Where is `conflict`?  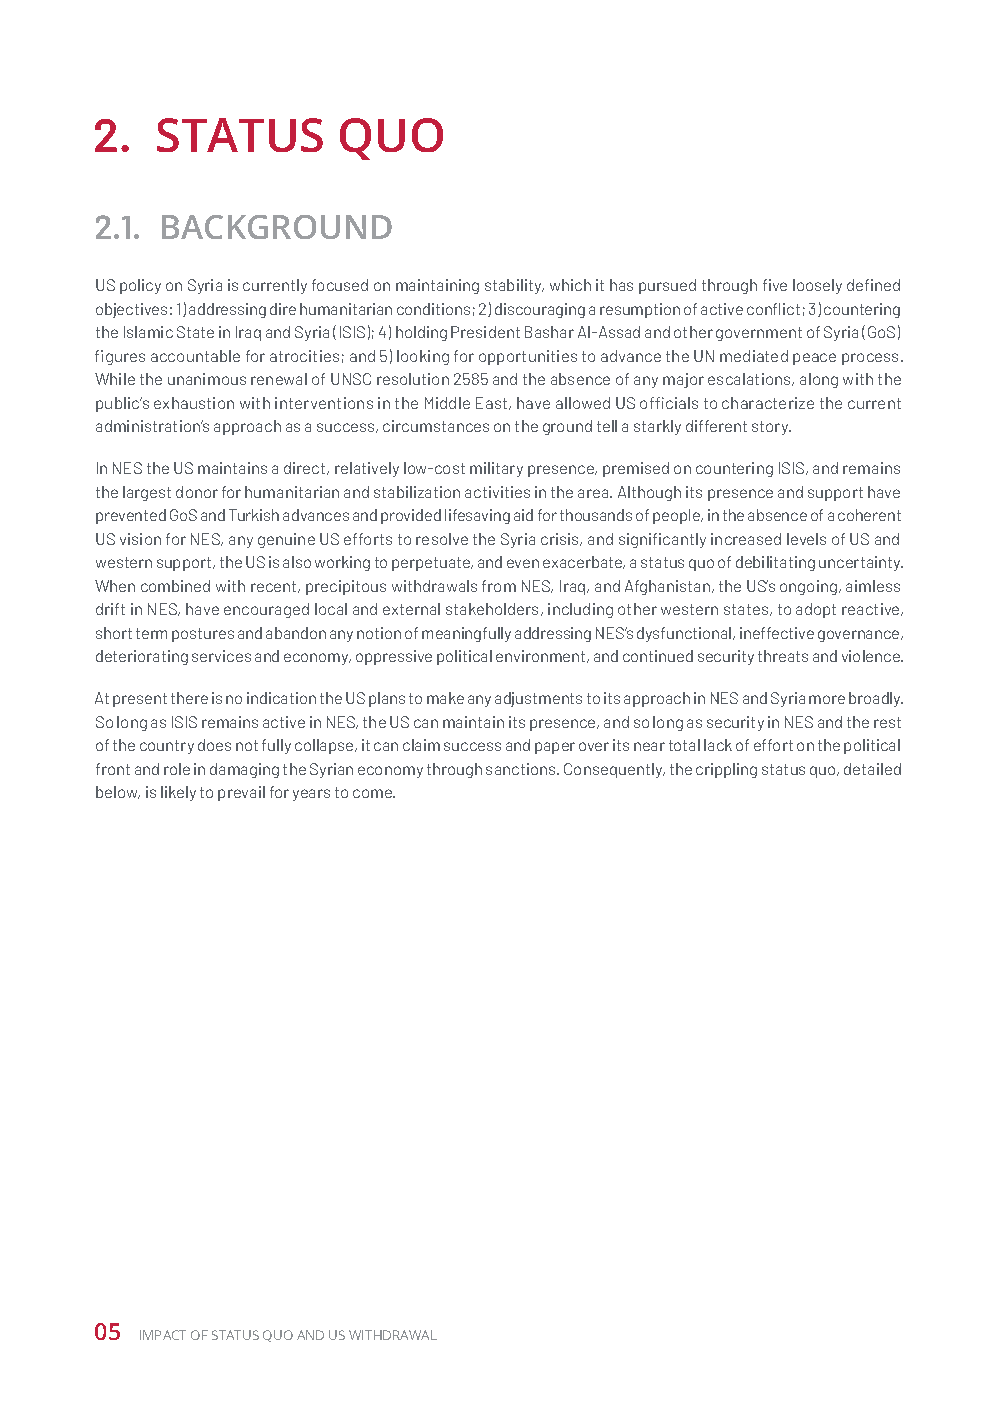
conflict is located at coordinates (773, 309).
